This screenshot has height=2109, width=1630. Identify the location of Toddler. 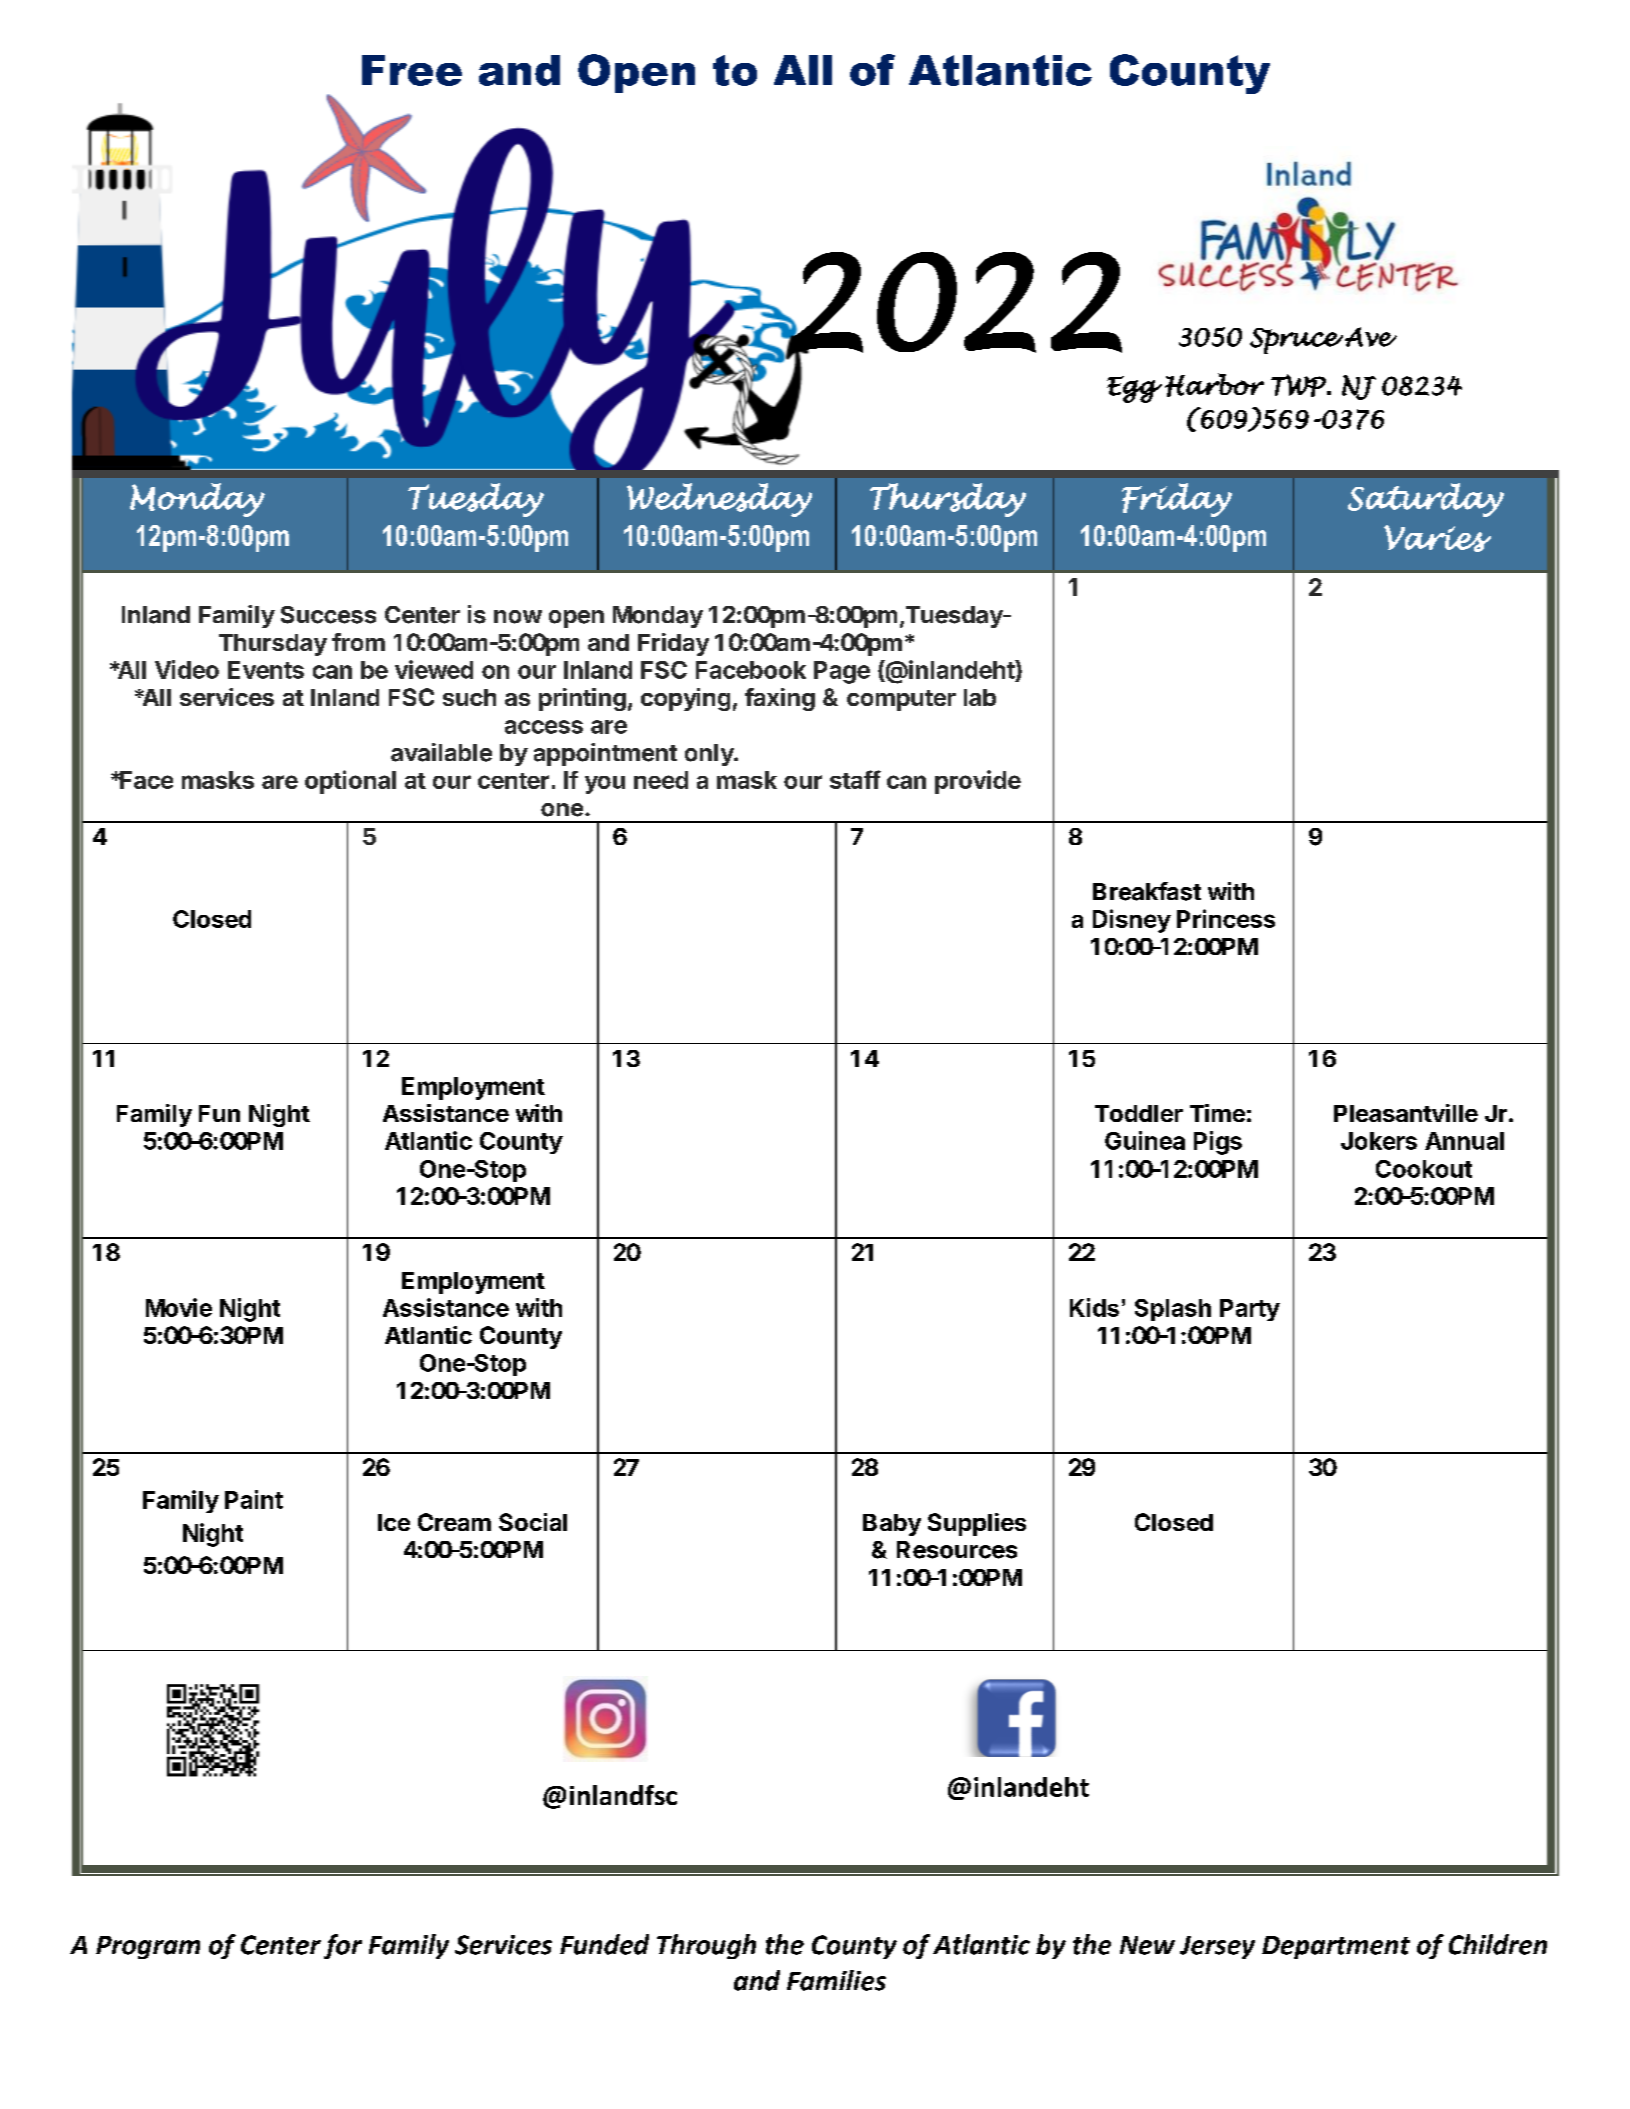
(1139, 1113).
